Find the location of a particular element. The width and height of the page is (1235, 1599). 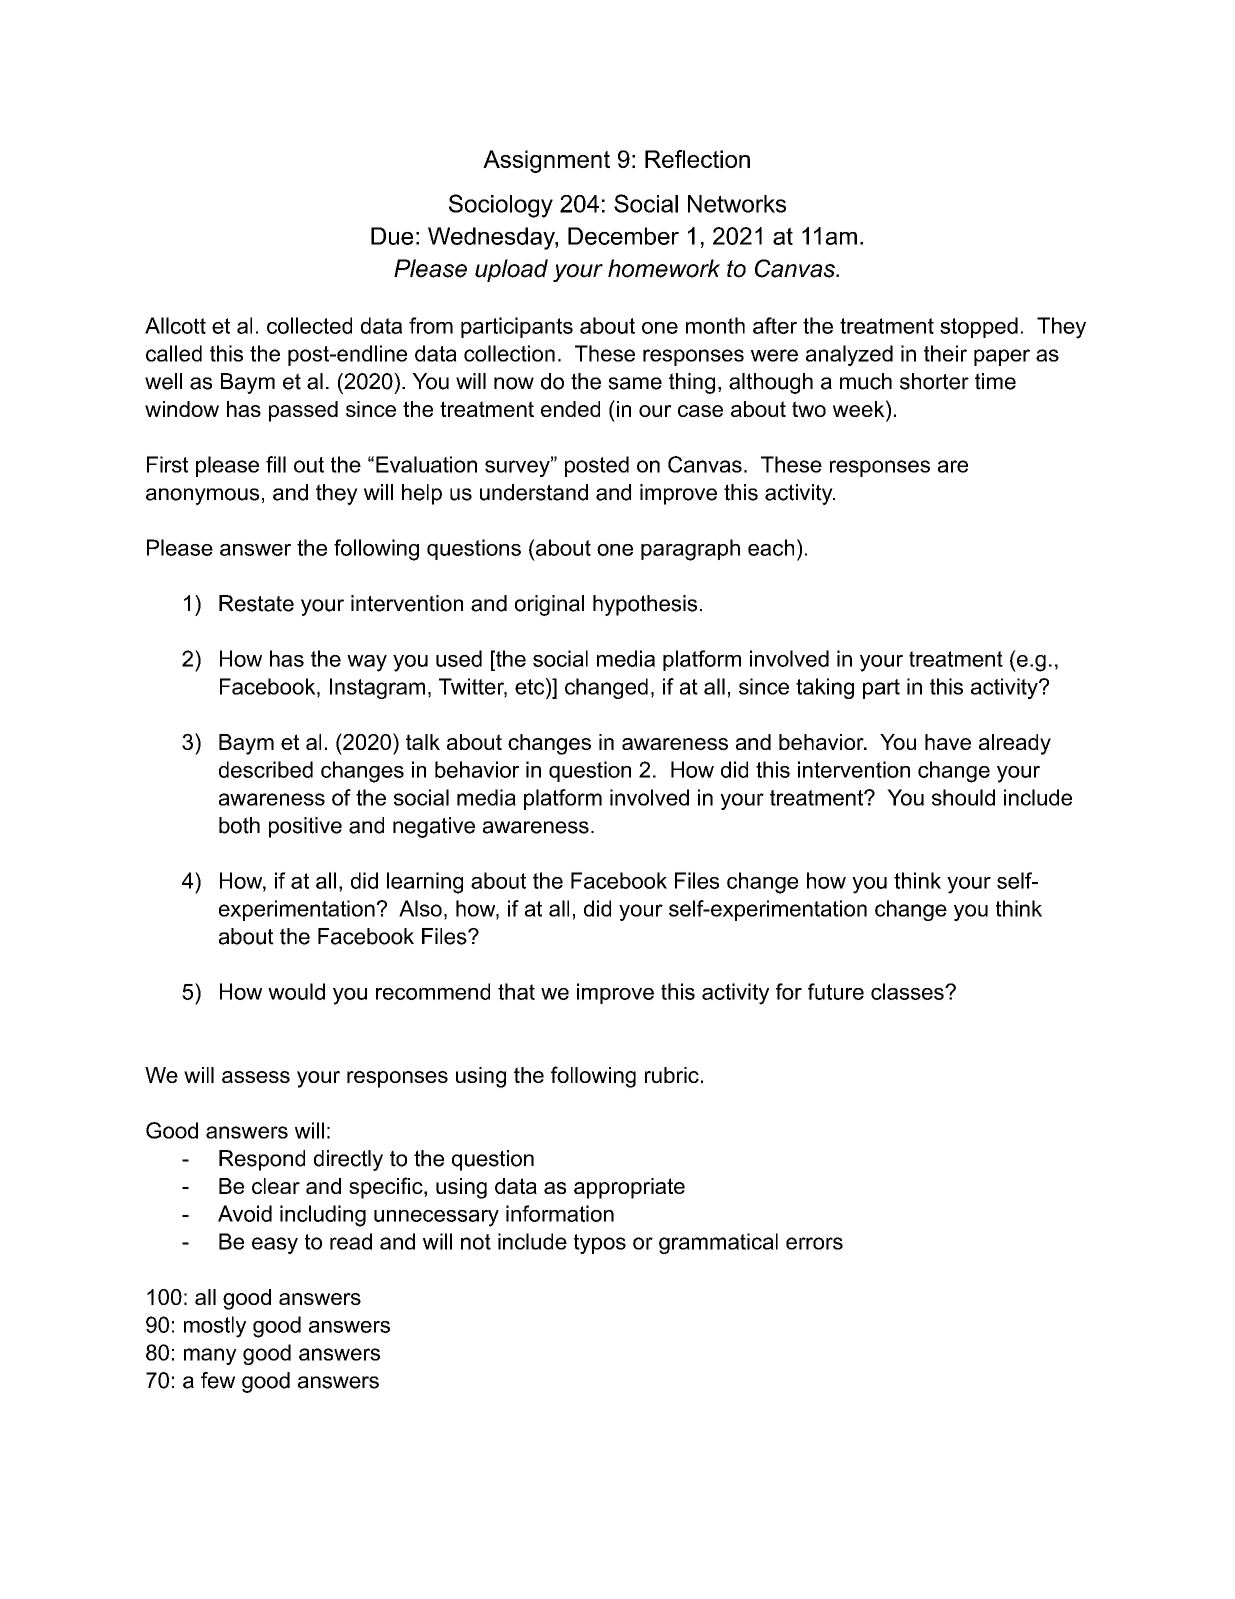

Due is located at coordinates (392, 236).
